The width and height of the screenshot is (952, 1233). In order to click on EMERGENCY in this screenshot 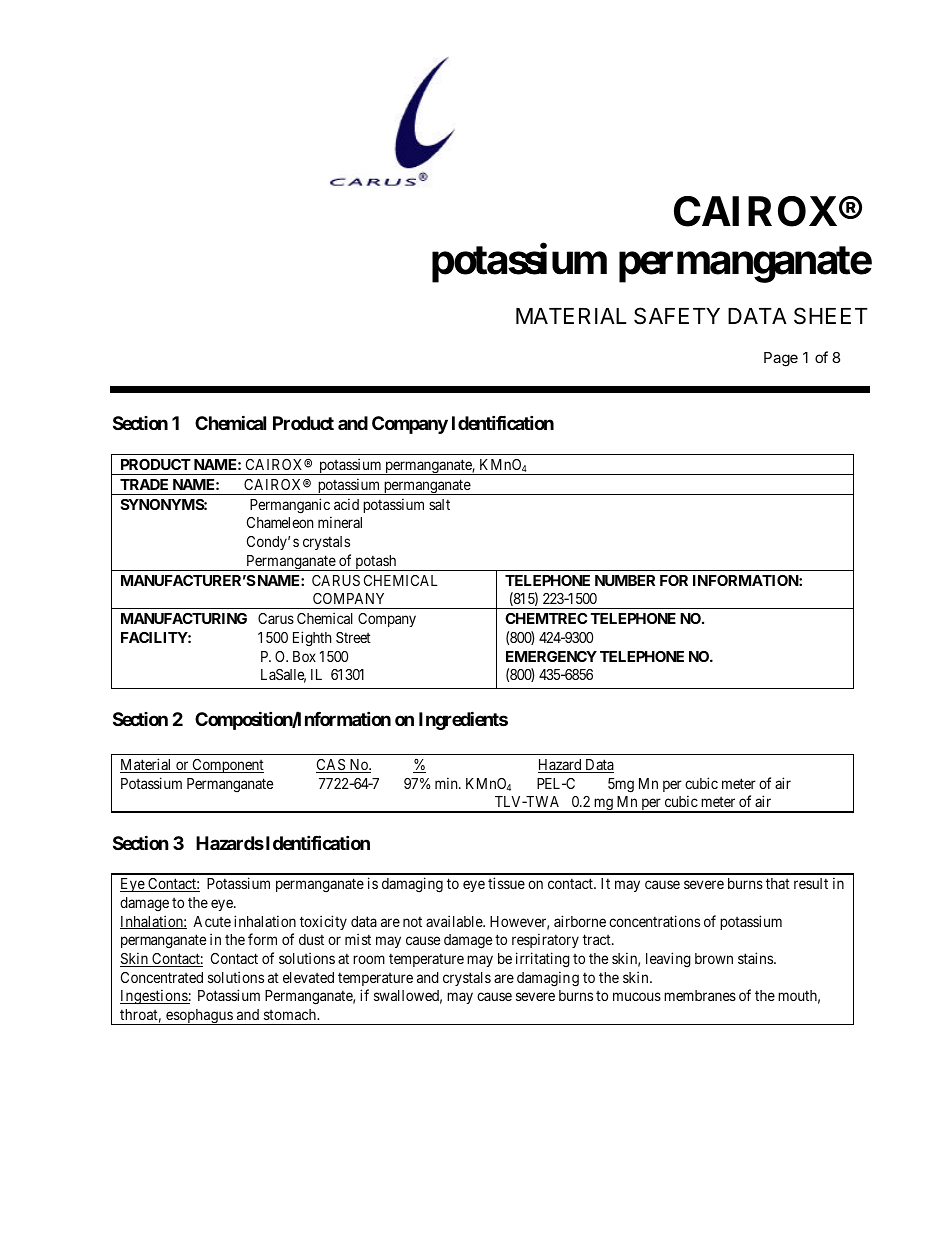, I will do `click(551, 656)`.
